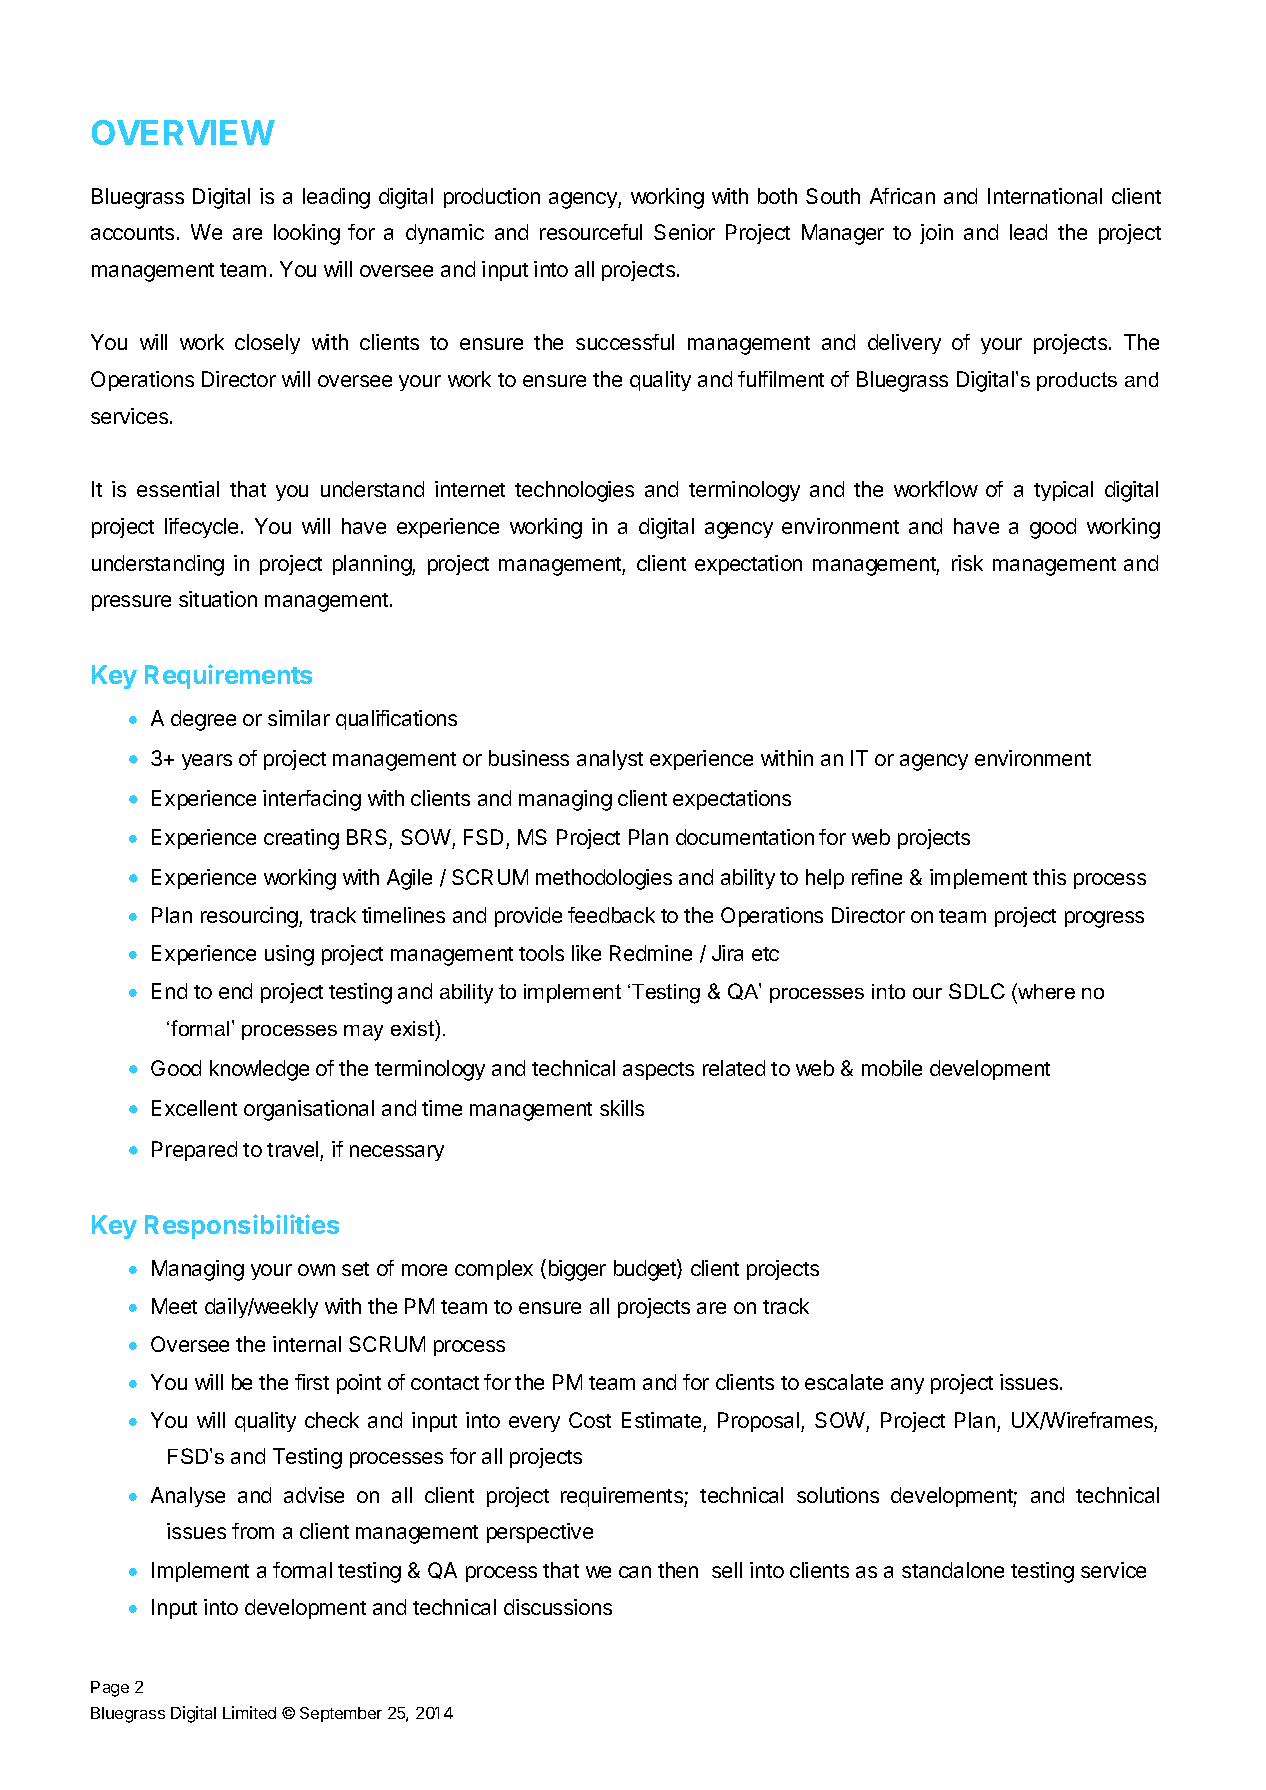 The image size is (1266, 1790). Describe the element at coordinates (591, 232) in the screenshot. I see `resourceful` at that location.
